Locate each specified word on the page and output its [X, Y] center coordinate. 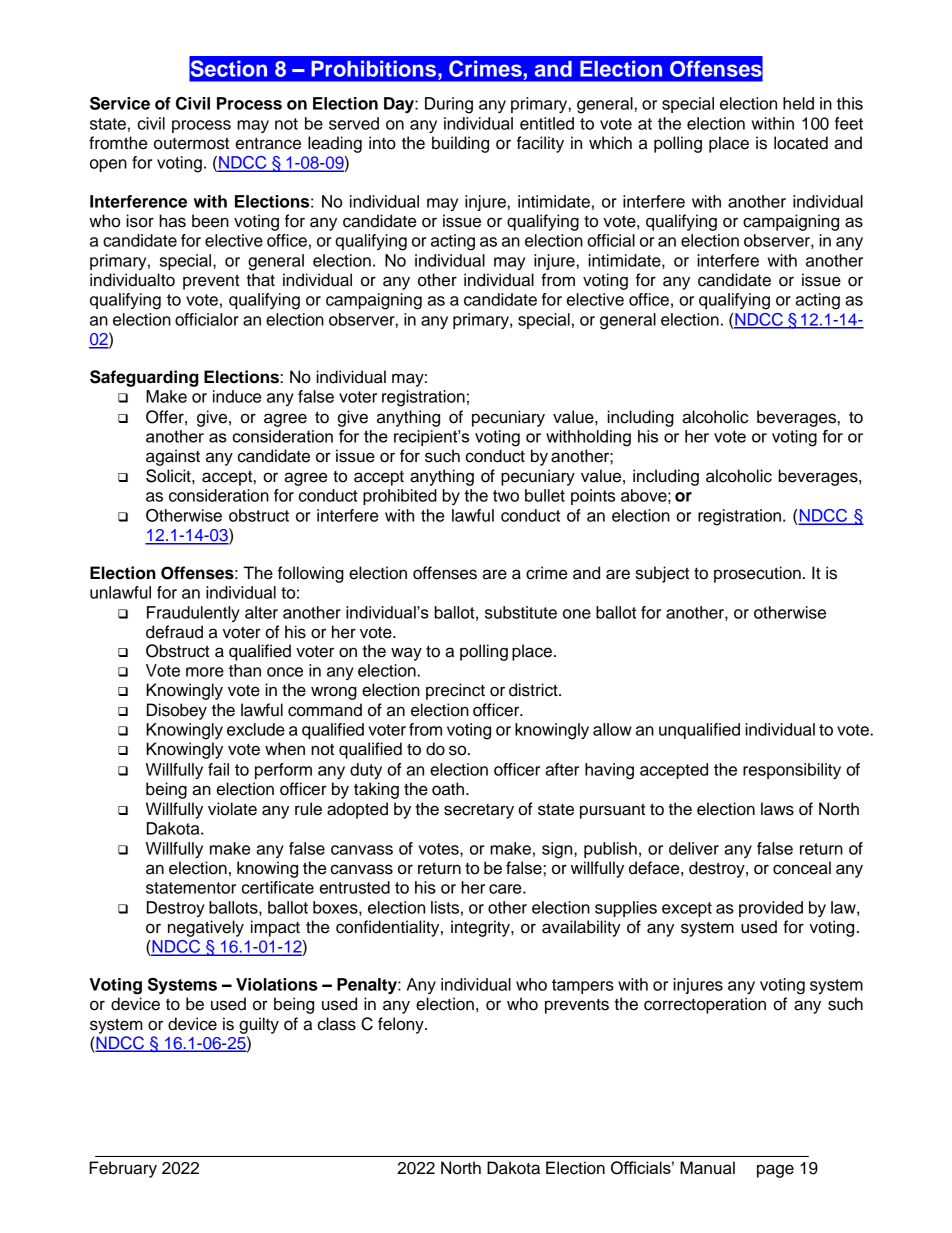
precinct [455, 691]
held [798, 103]
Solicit [169, 476]
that [260, 280]
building [460, 144]
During [449, 105]
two [506, 496]
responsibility [792, 771]
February [123, 1169]
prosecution [757, 574]
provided [771, 909]
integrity [481, 928]
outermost [191, 143]
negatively [206, 928]
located [801, 143]
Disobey [177, 711]
